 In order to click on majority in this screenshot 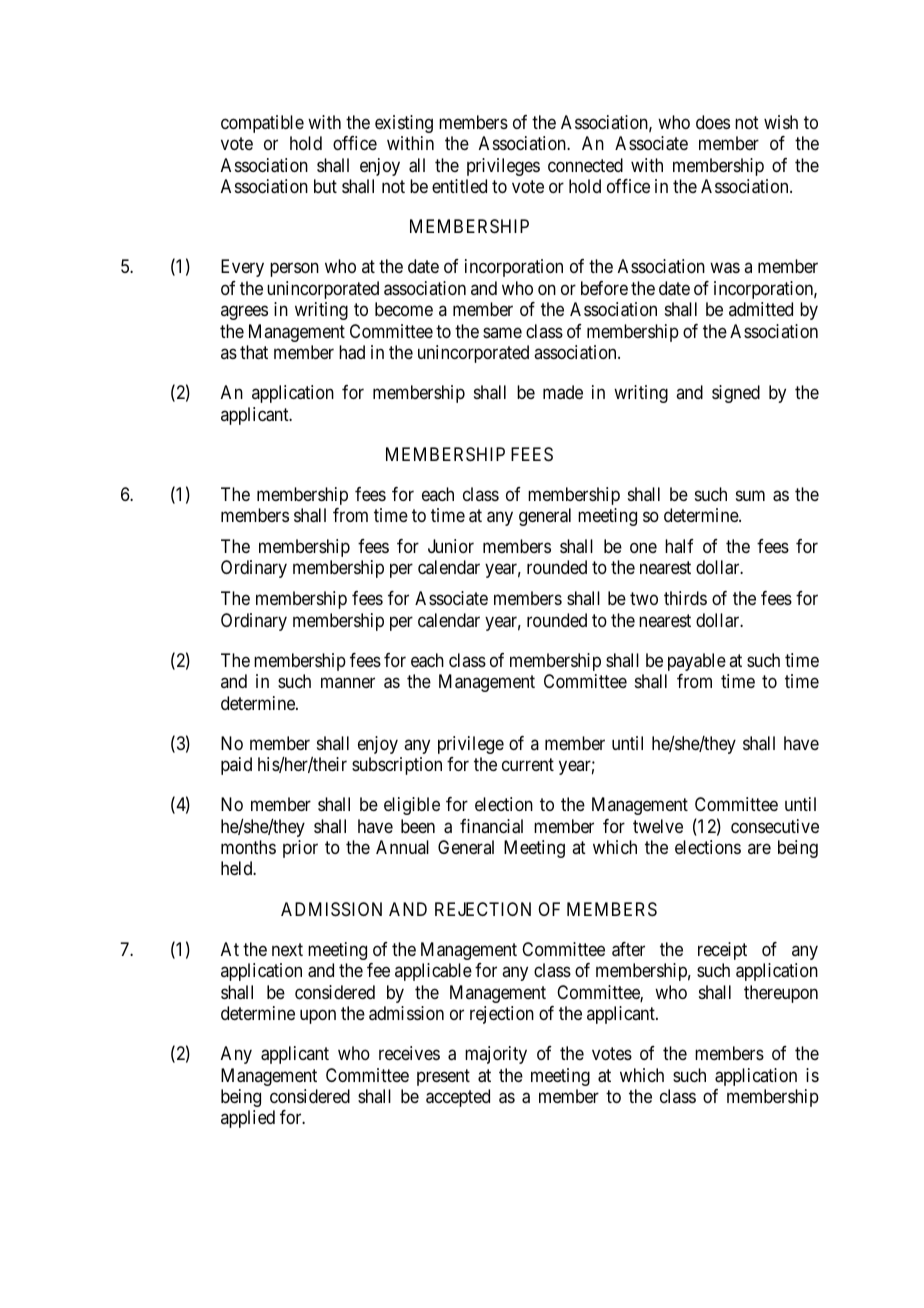, I will do `click(496, 1055)`.
